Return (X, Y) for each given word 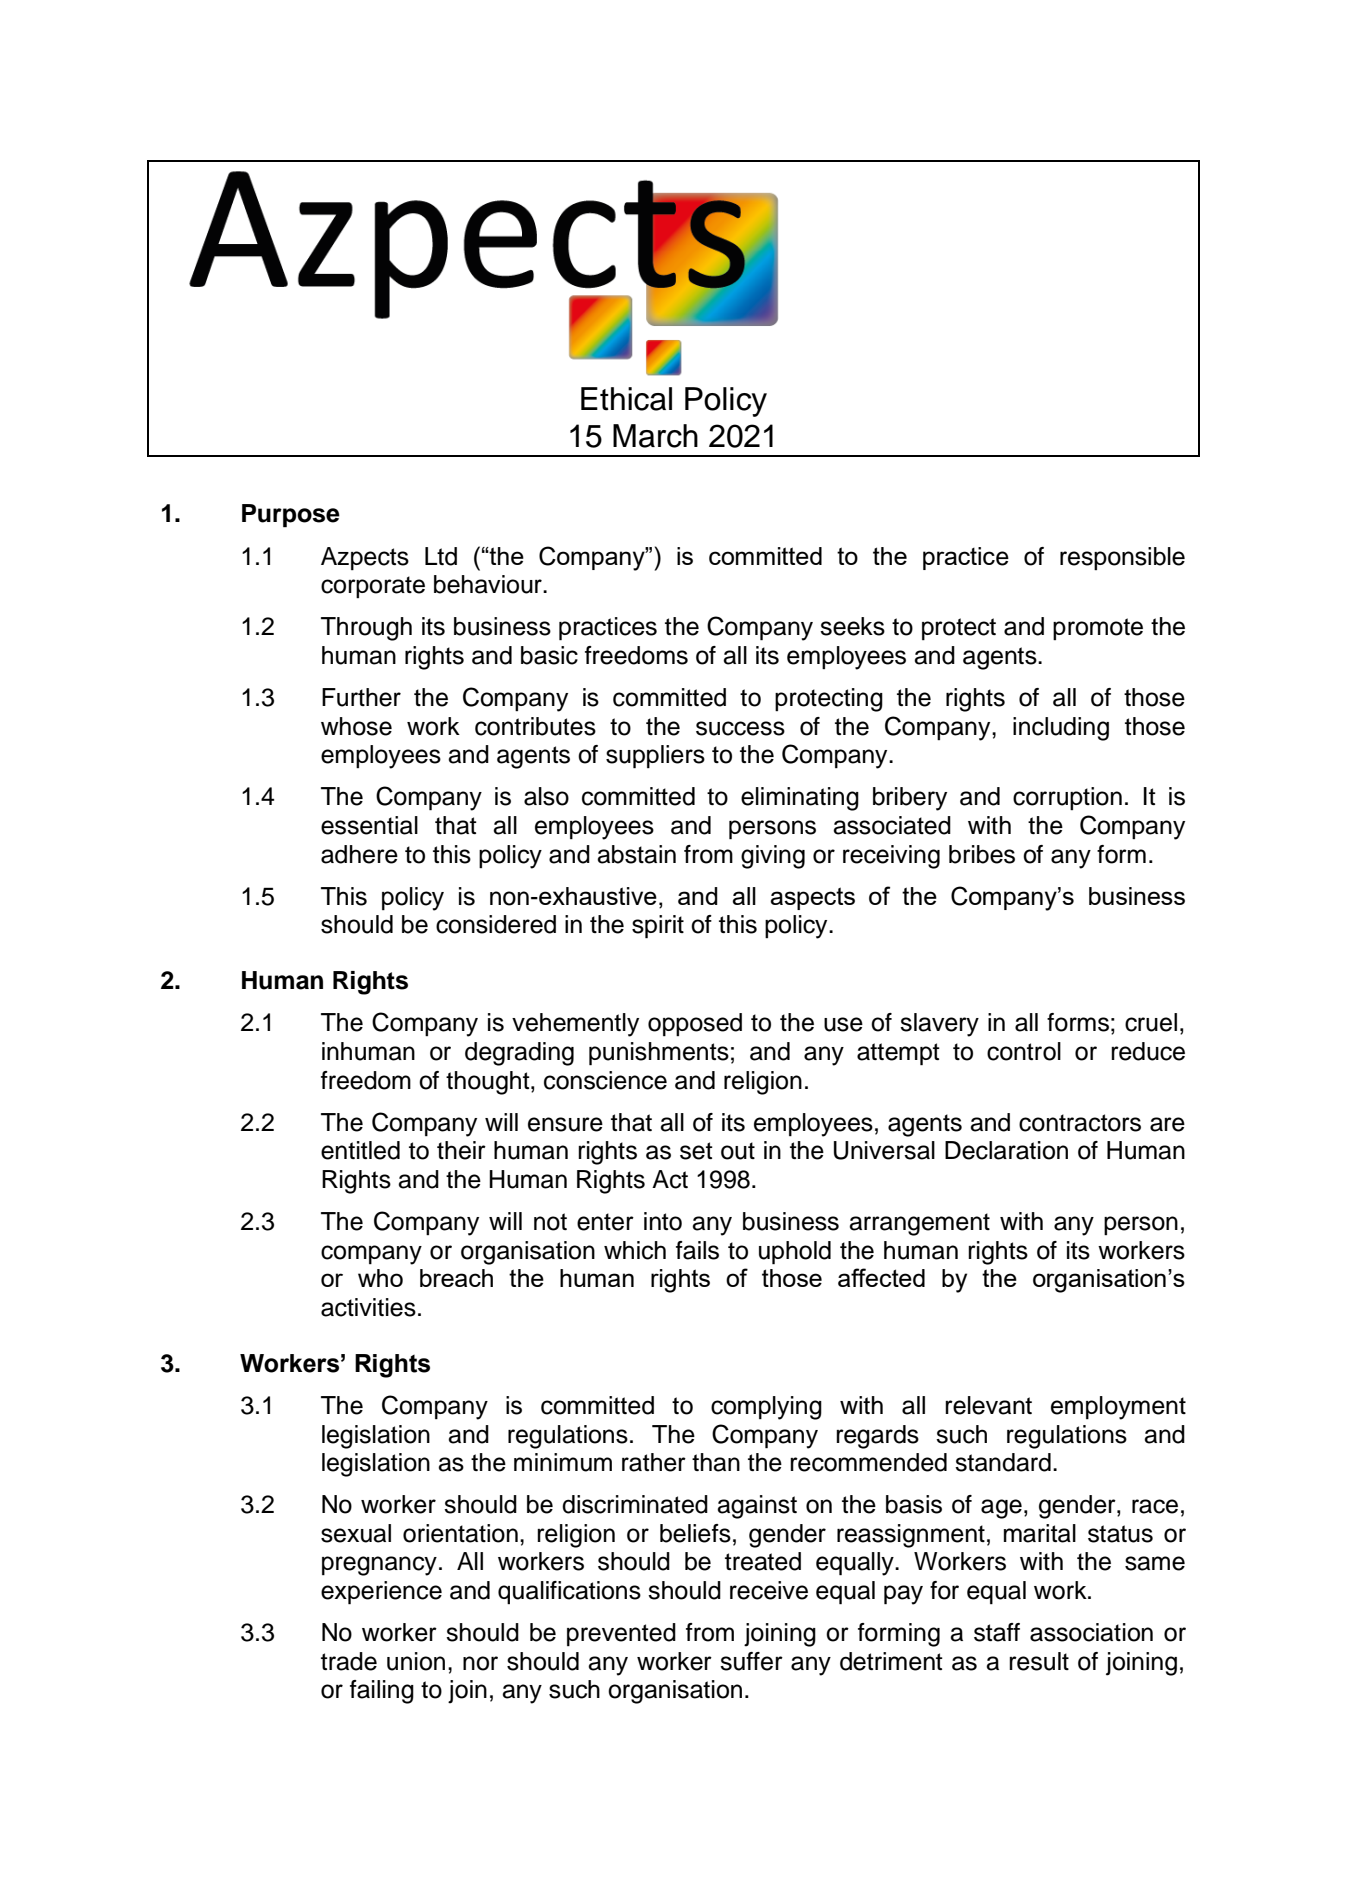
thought (489, 1083)
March (655, 436)
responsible (1122, 558)
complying (766, 1408)
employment (1118, 1408)
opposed (695, 1024)
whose (356, 726)
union (416, 1661)
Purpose (291, 516)
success (740, 728)
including (1061, 729)
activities (368, 1307)
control (1024, 1051)
